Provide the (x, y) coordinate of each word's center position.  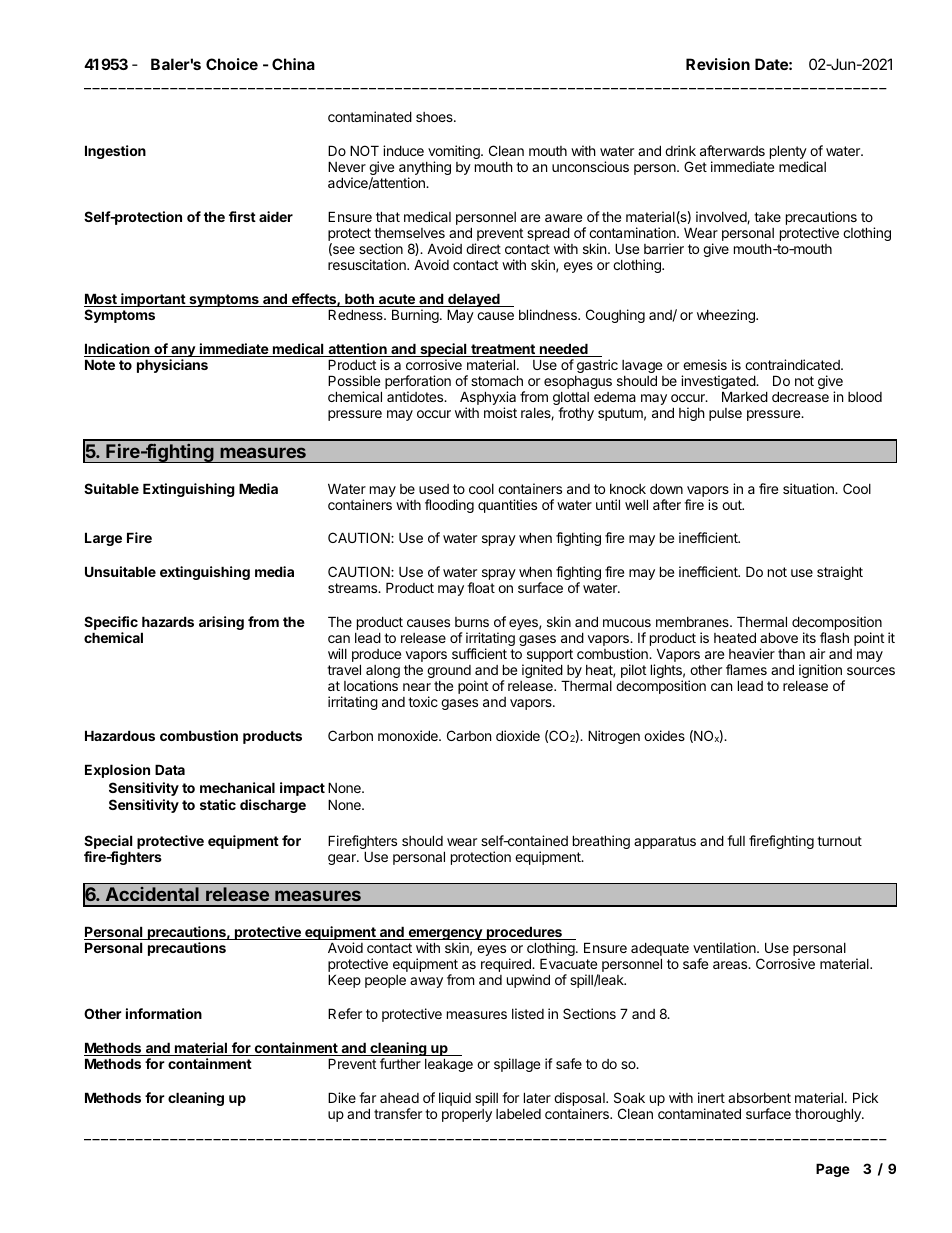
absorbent (759, 1098)
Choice (232, 64)
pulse (725, 414)
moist (500, 412)
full (736, 840)
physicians (172, 366)
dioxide (518, 735)
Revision (718, 64)
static (218, 804)
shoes (435, 117)
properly (467, 1115)
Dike (342, 1097)
